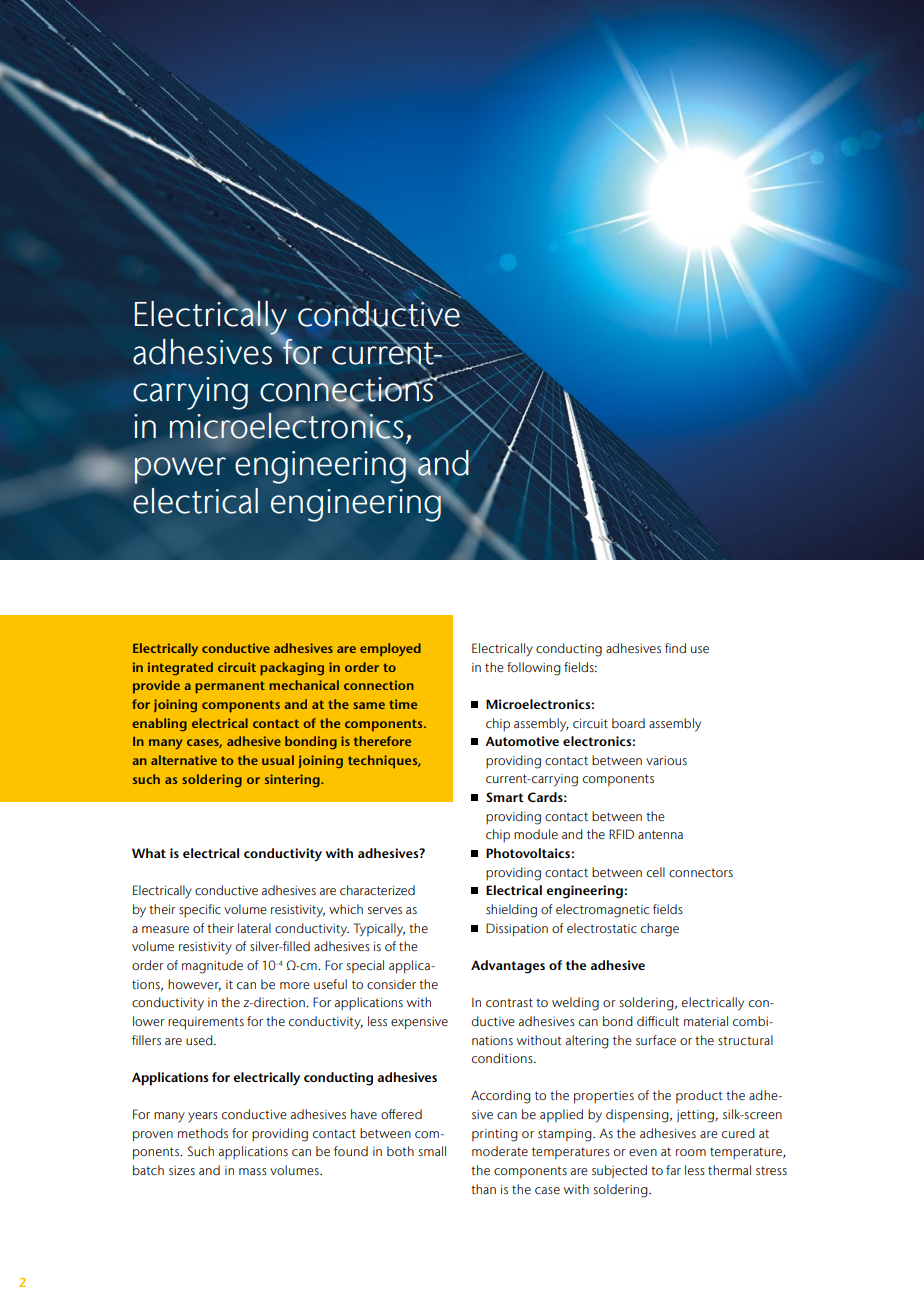 This document has width=924, height=1308. Describe the element at coordinates (505, 797) in the document. I see `Smart` at that location.
